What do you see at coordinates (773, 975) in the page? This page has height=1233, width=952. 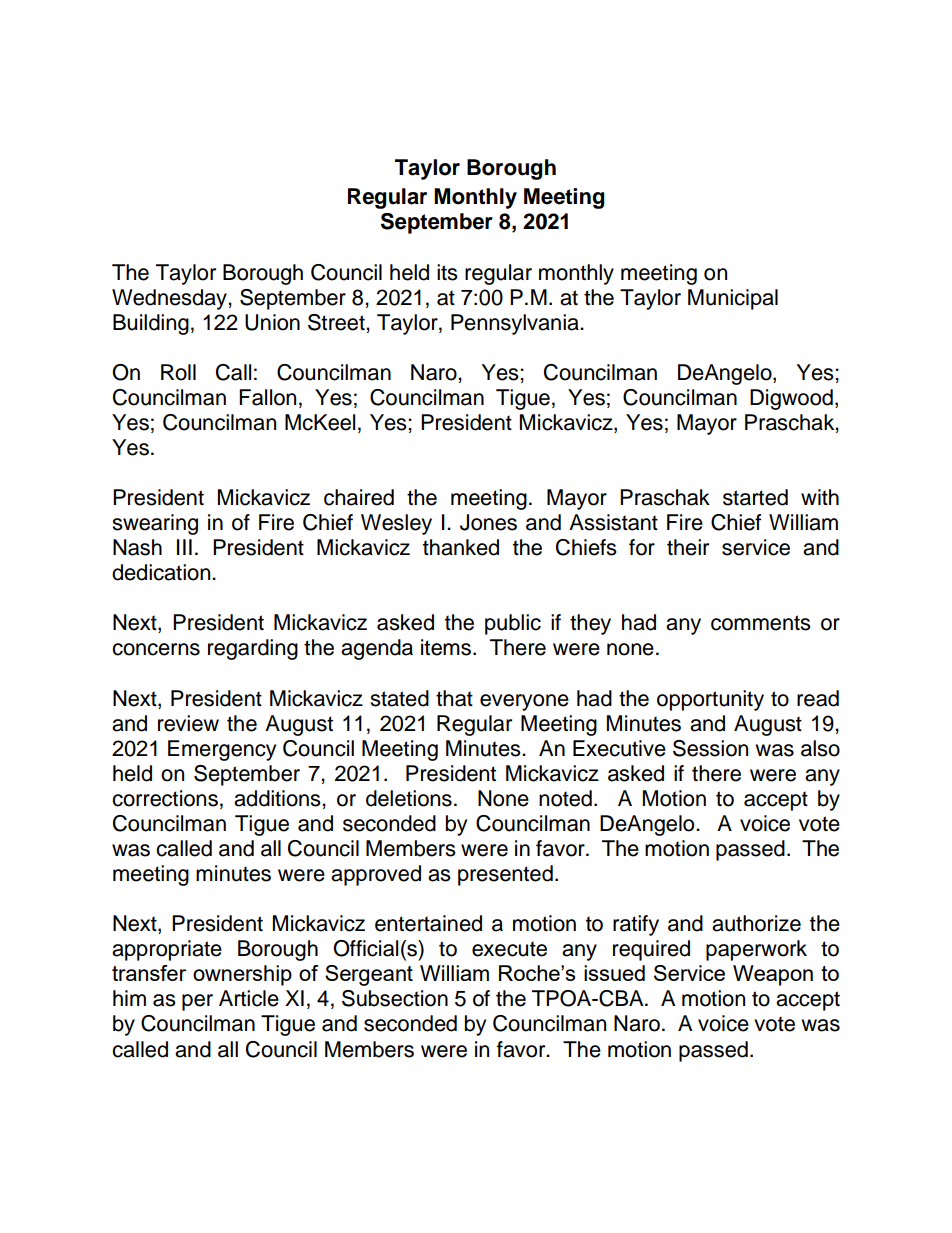 I see `Weapon` at bounding box center [773, 975].
